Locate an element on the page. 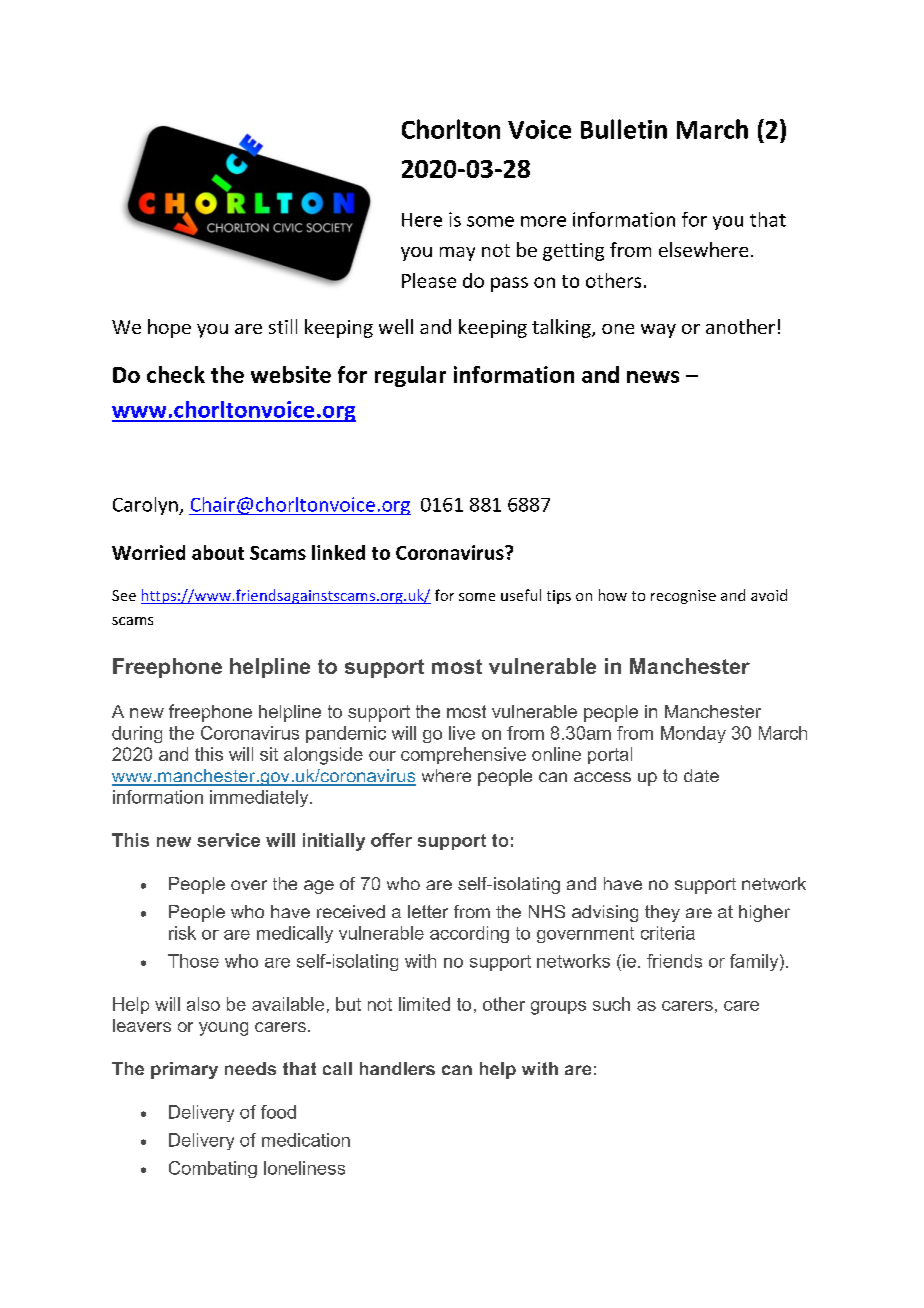 Image resolution: width=924 pixels, height=1308 pixels. letter is located at coordinates (428, 911).
